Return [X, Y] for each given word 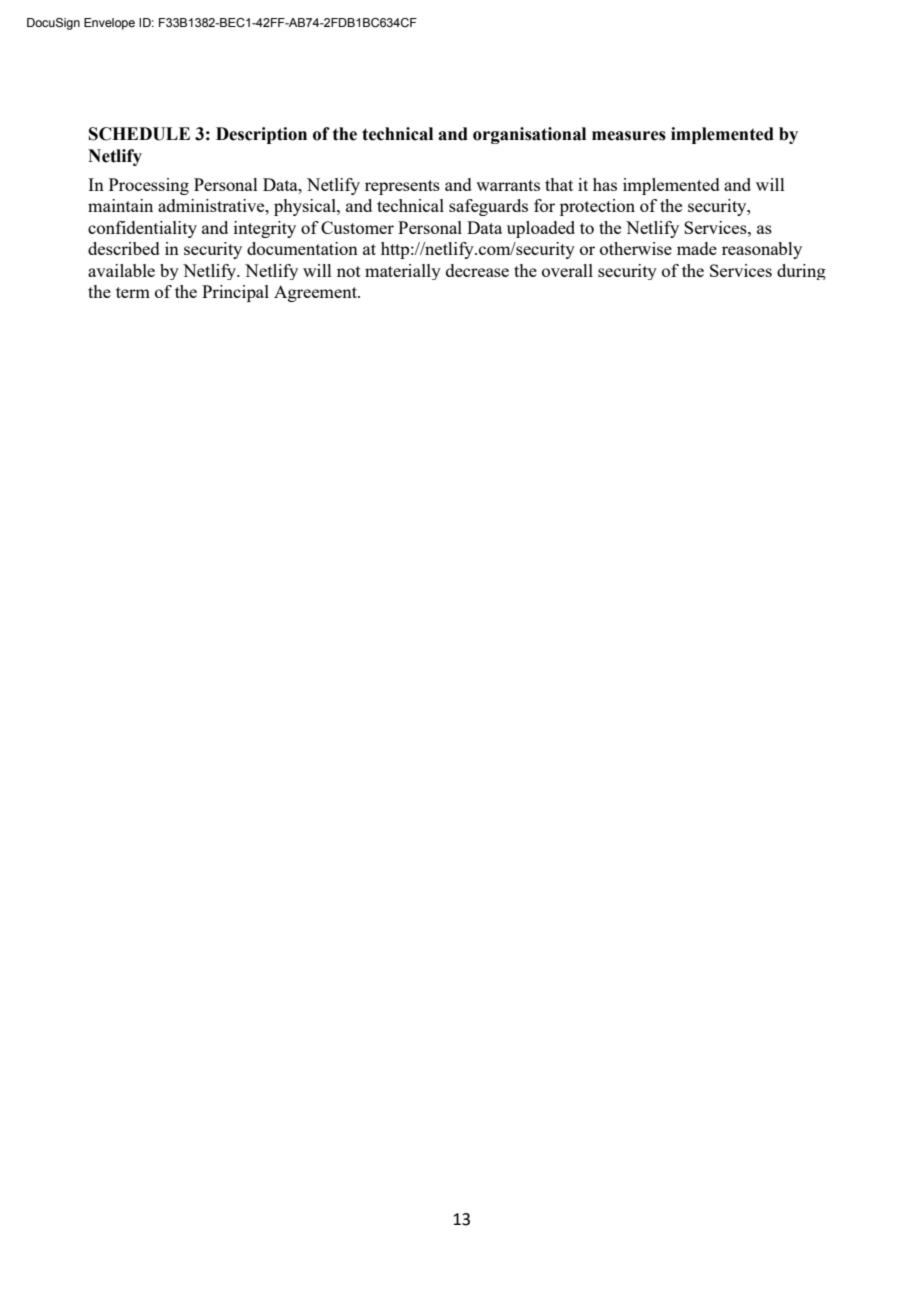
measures [629, 136]
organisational [529, 135]
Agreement [316, 293]
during [801, 272]
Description [261, 135]
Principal [235, 293]
